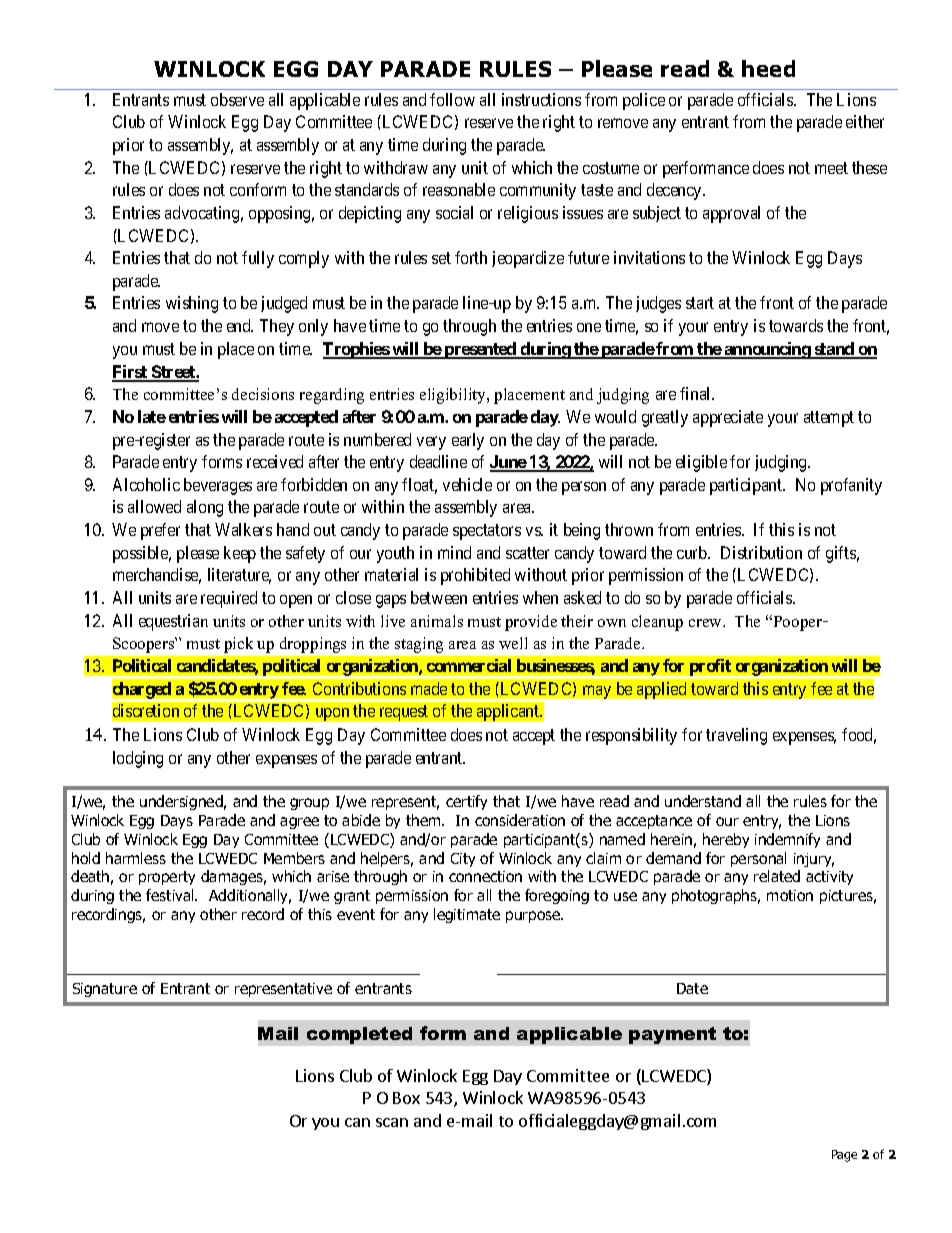 The width and height of the screenshot is (952, 1233). I want to click on lodging, so click(138, 759).
